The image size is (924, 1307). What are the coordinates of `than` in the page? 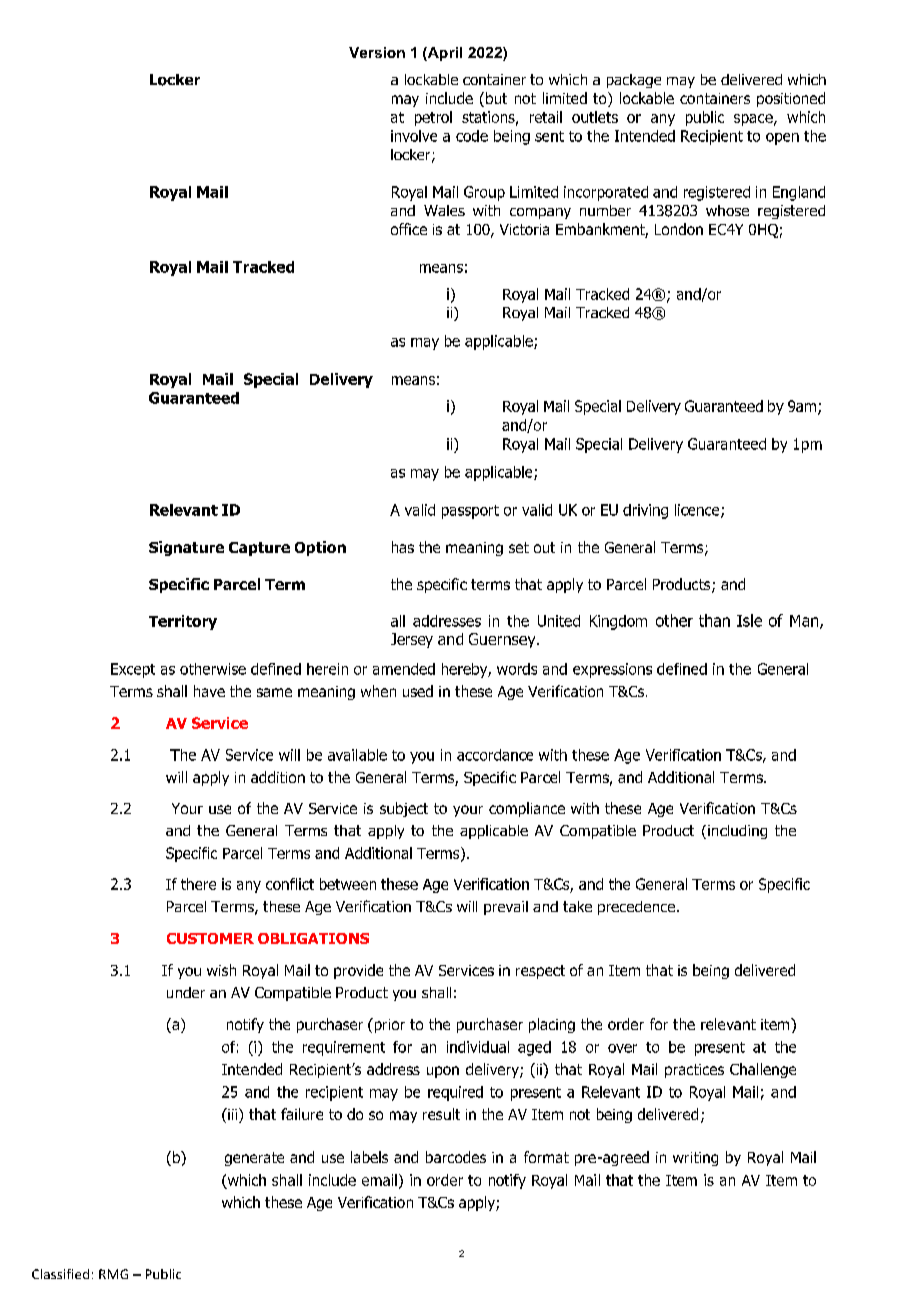 It's located at (714, 620).
